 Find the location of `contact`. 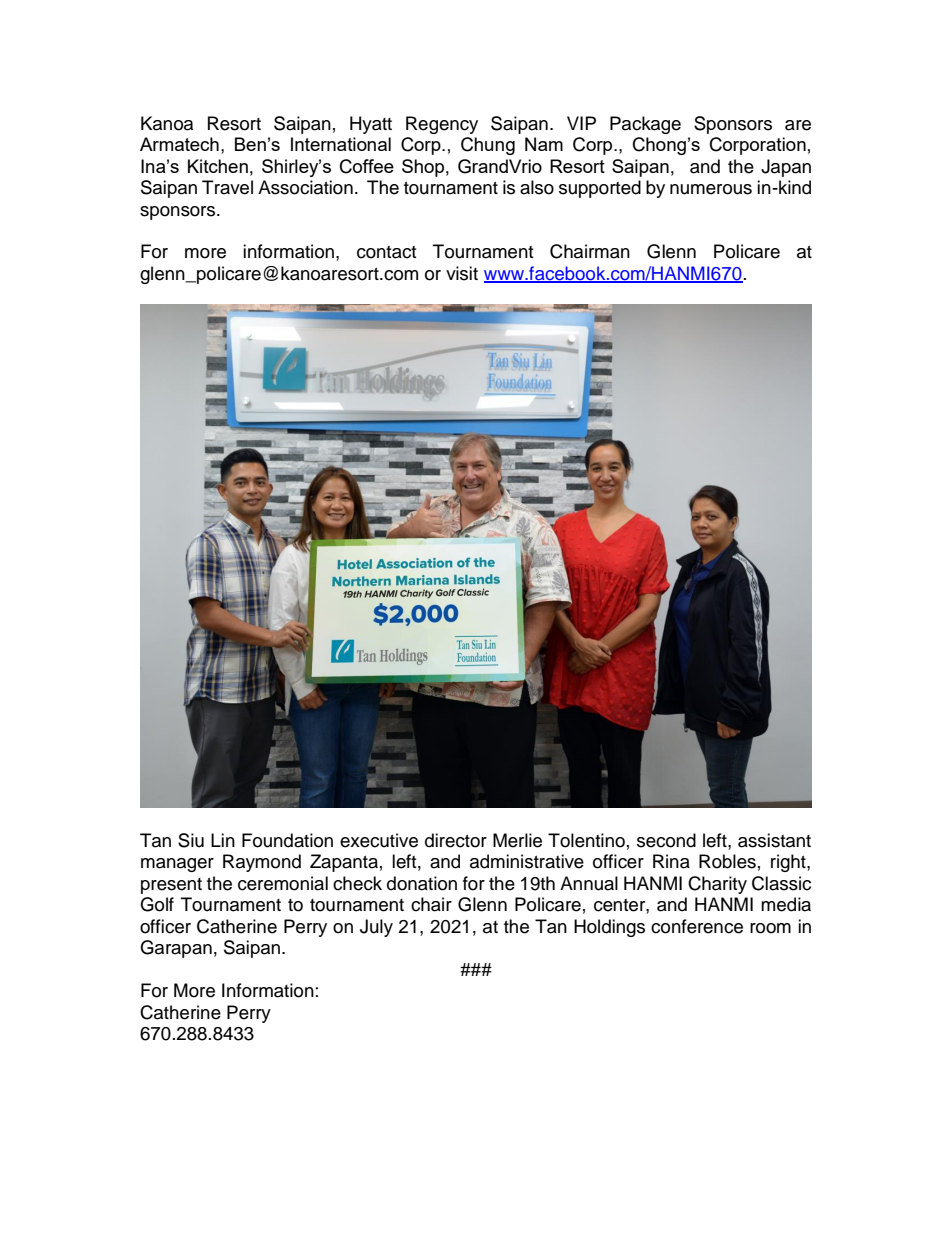

contact is located at coordinates (386, 252).
